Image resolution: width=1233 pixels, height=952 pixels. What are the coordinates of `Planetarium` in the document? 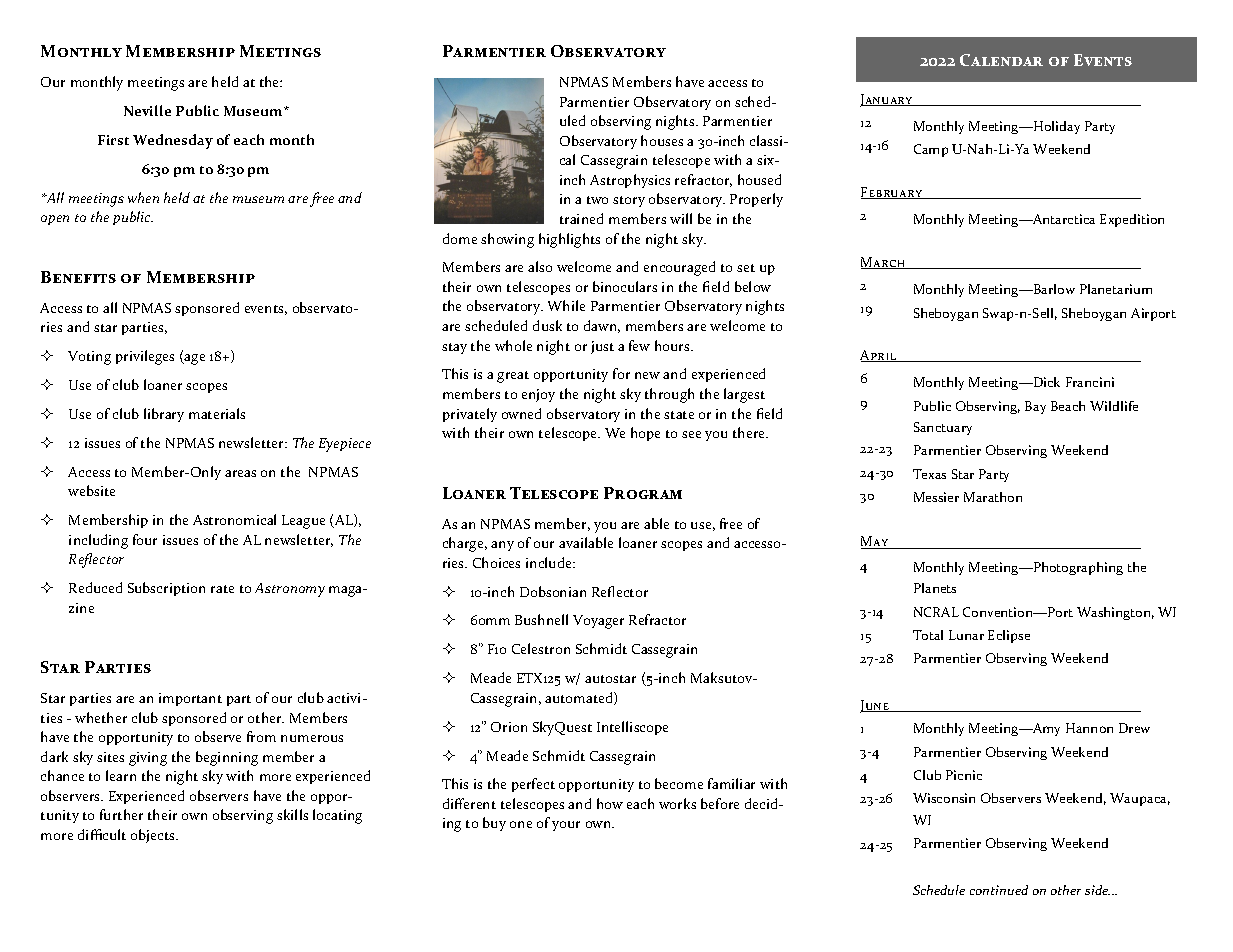 It's located at (1116, 289).
